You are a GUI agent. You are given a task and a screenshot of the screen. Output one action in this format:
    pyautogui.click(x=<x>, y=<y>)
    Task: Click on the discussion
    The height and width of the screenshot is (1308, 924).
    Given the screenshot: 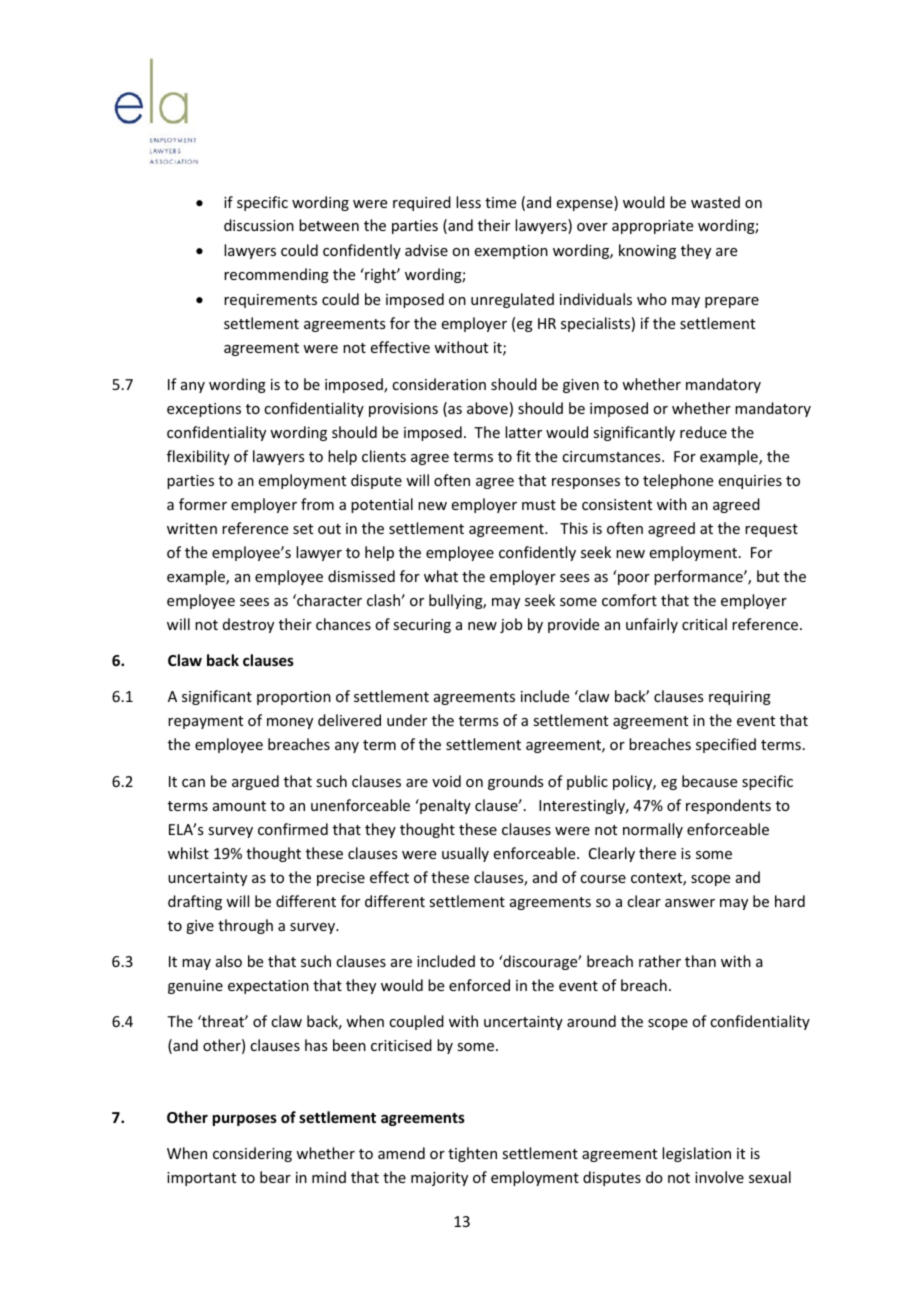 What is the action you would take?
    pyautogui.click(x=259, y=225)
